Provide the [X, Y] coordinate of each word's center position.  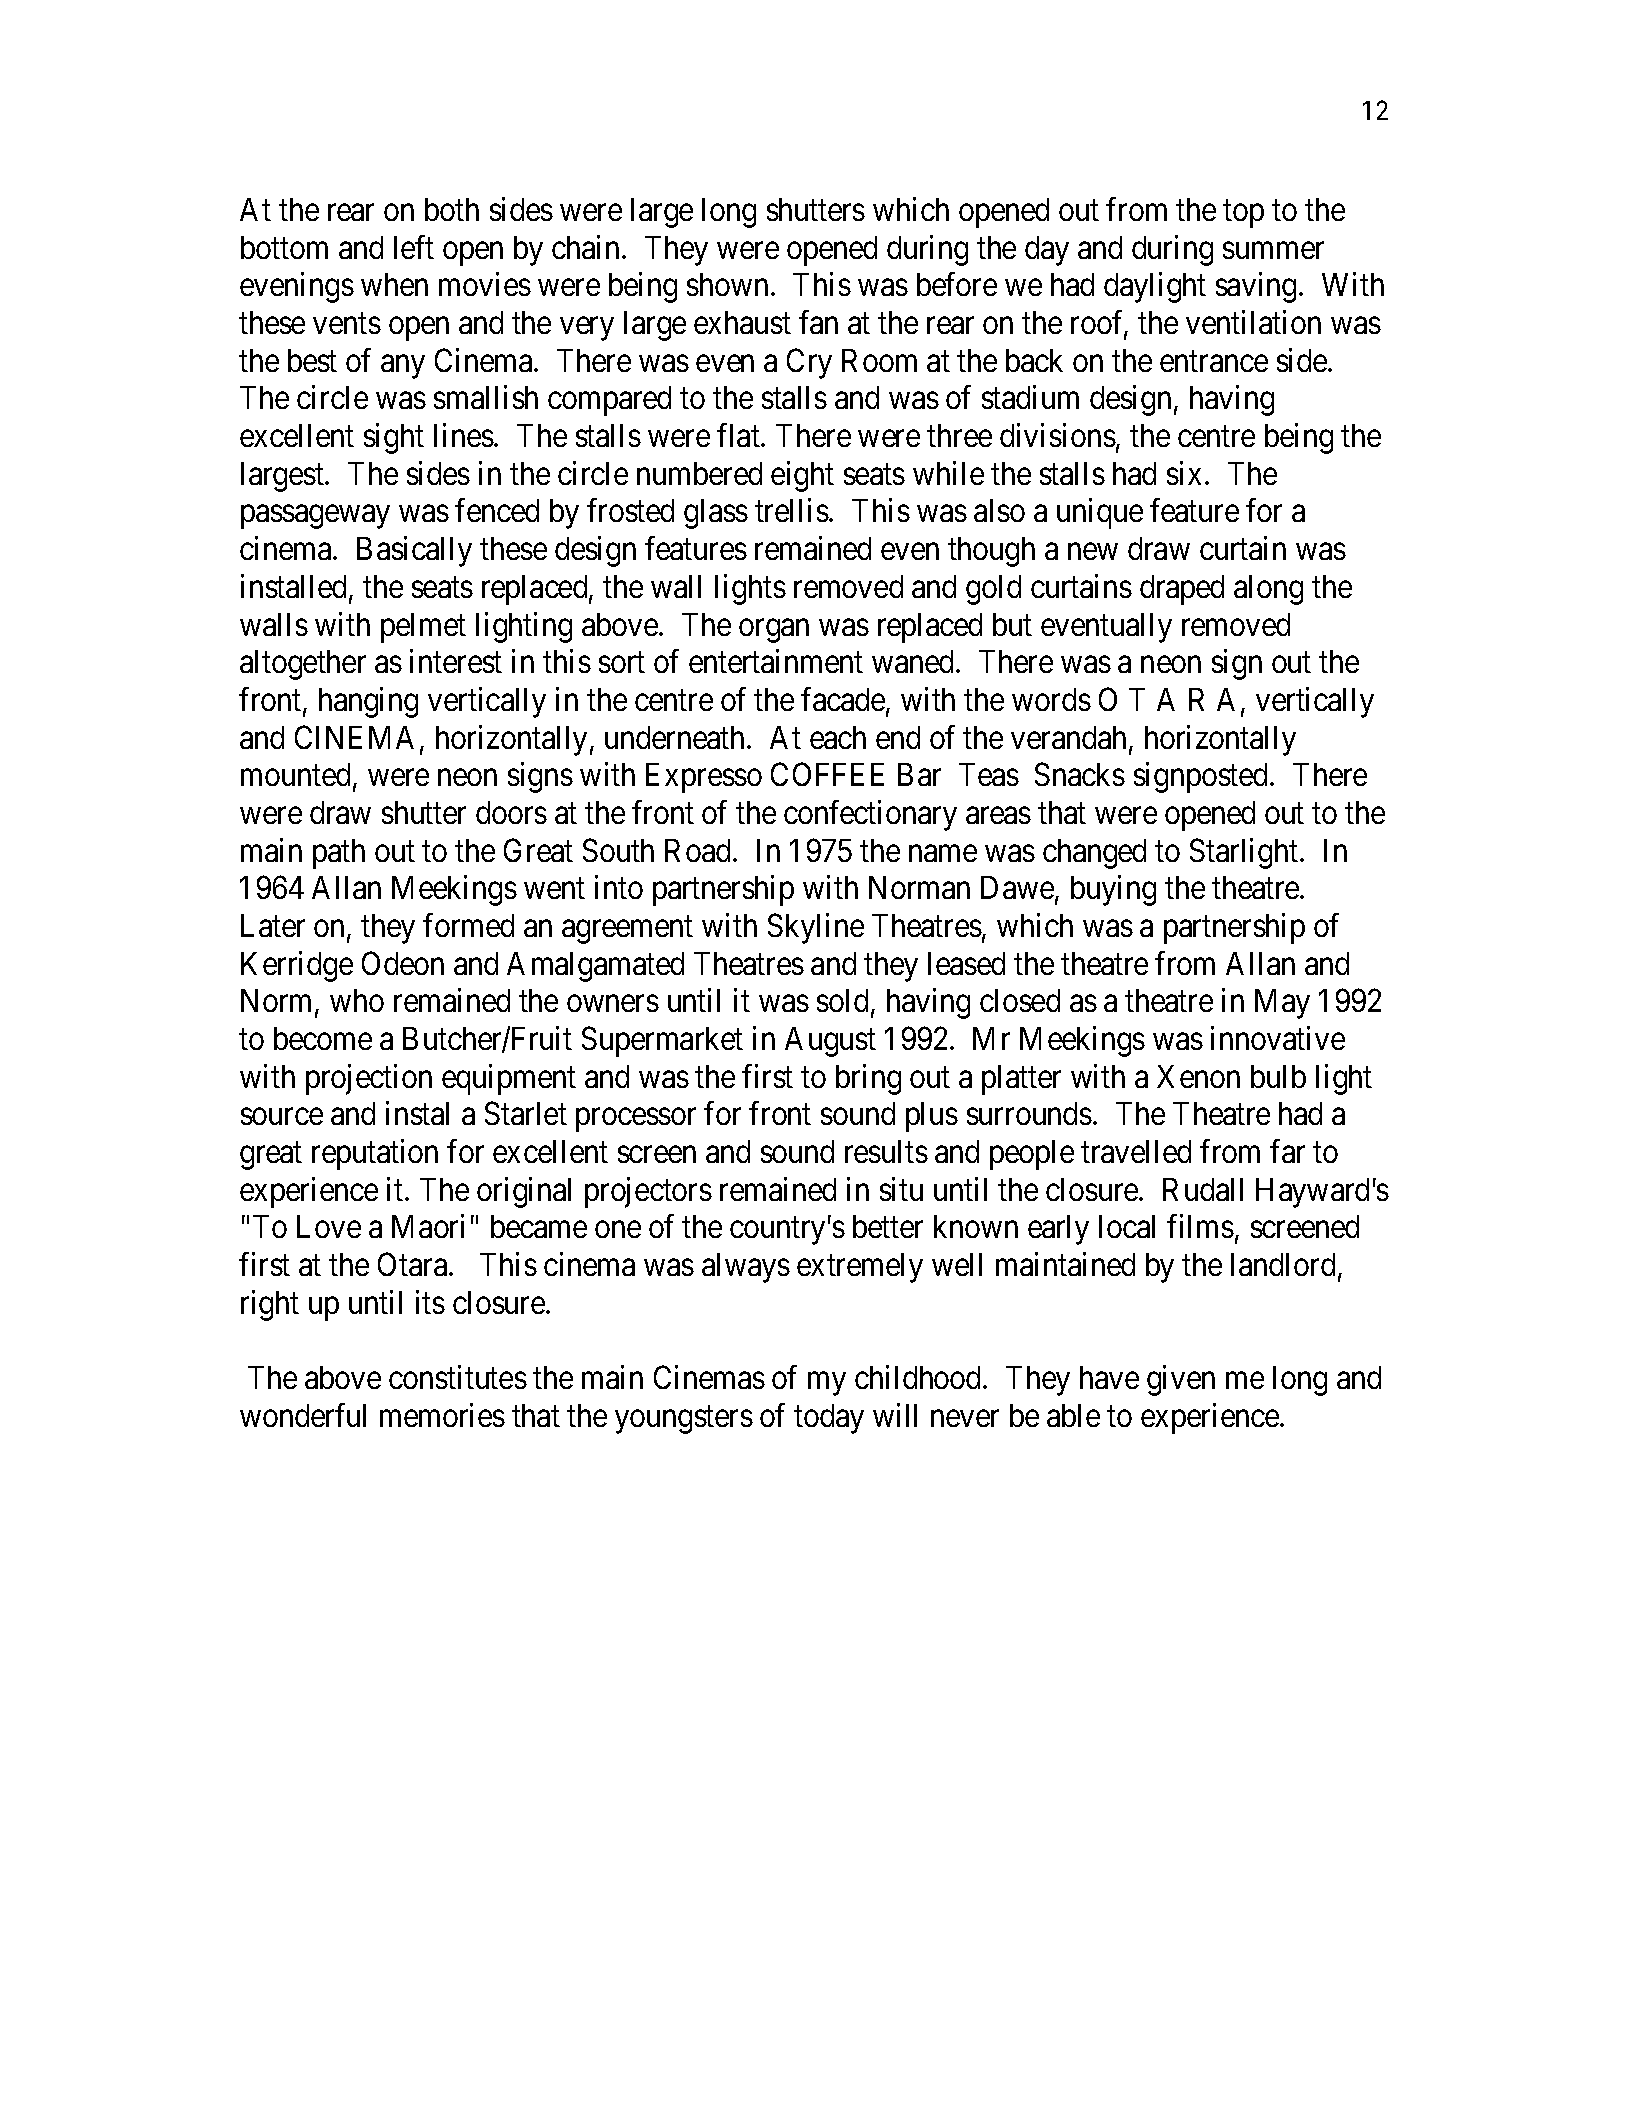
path [339, 854]
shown [727, 284]
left [414, 247]
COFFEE [827, 774]
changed [1094, 854]
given [1181, 1380]
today [829, 1419]
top [1243, 214]
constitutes [458, 1377]
